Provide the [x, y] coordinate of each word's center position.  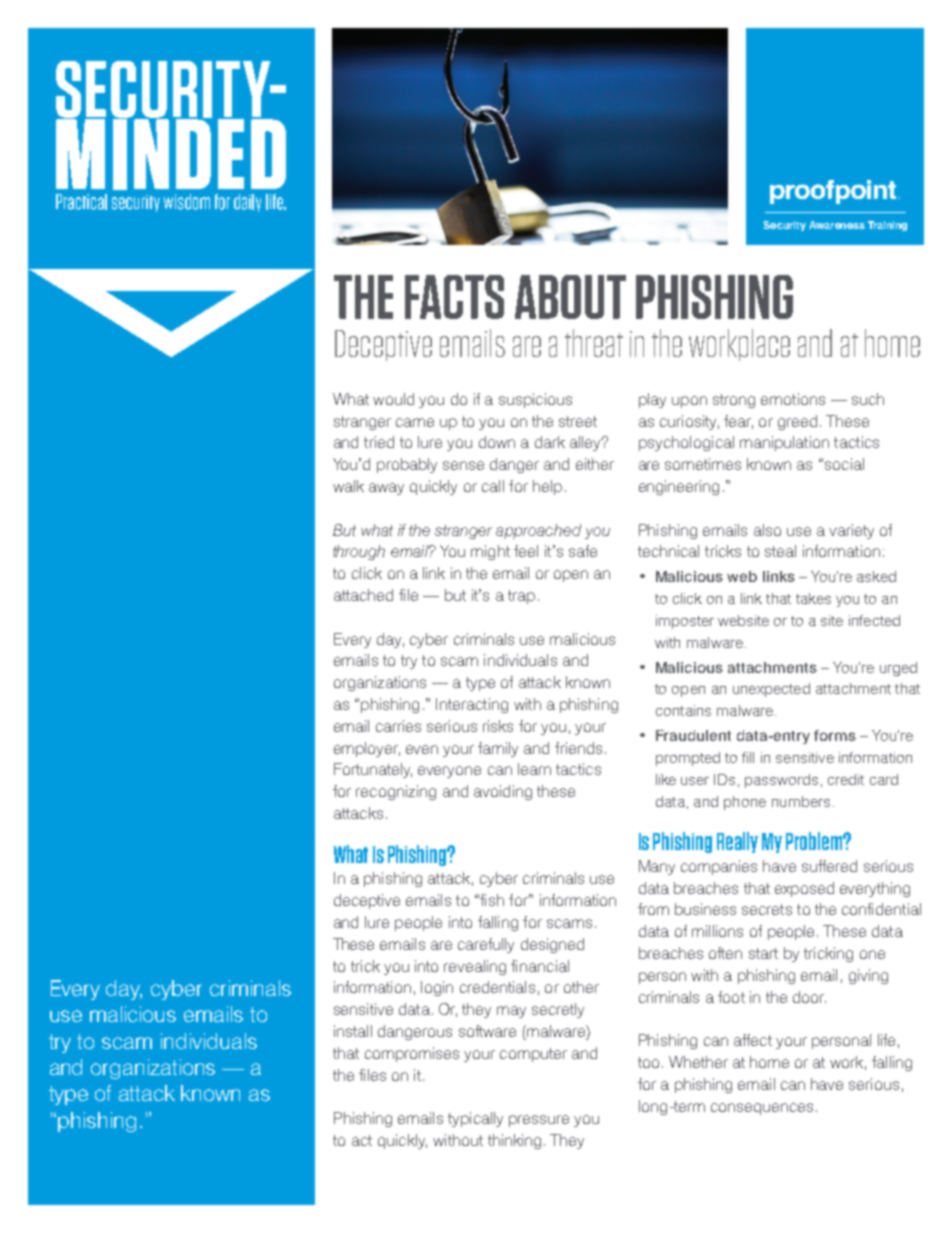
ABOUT [570, 297]
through [359, 552]
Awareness [837, 225]
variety [851, 531]
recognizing [396, 792]
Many [657, 867]
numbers [801, 801]
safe [583, 551]
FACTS [454, 297]
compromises [412, 1054]
